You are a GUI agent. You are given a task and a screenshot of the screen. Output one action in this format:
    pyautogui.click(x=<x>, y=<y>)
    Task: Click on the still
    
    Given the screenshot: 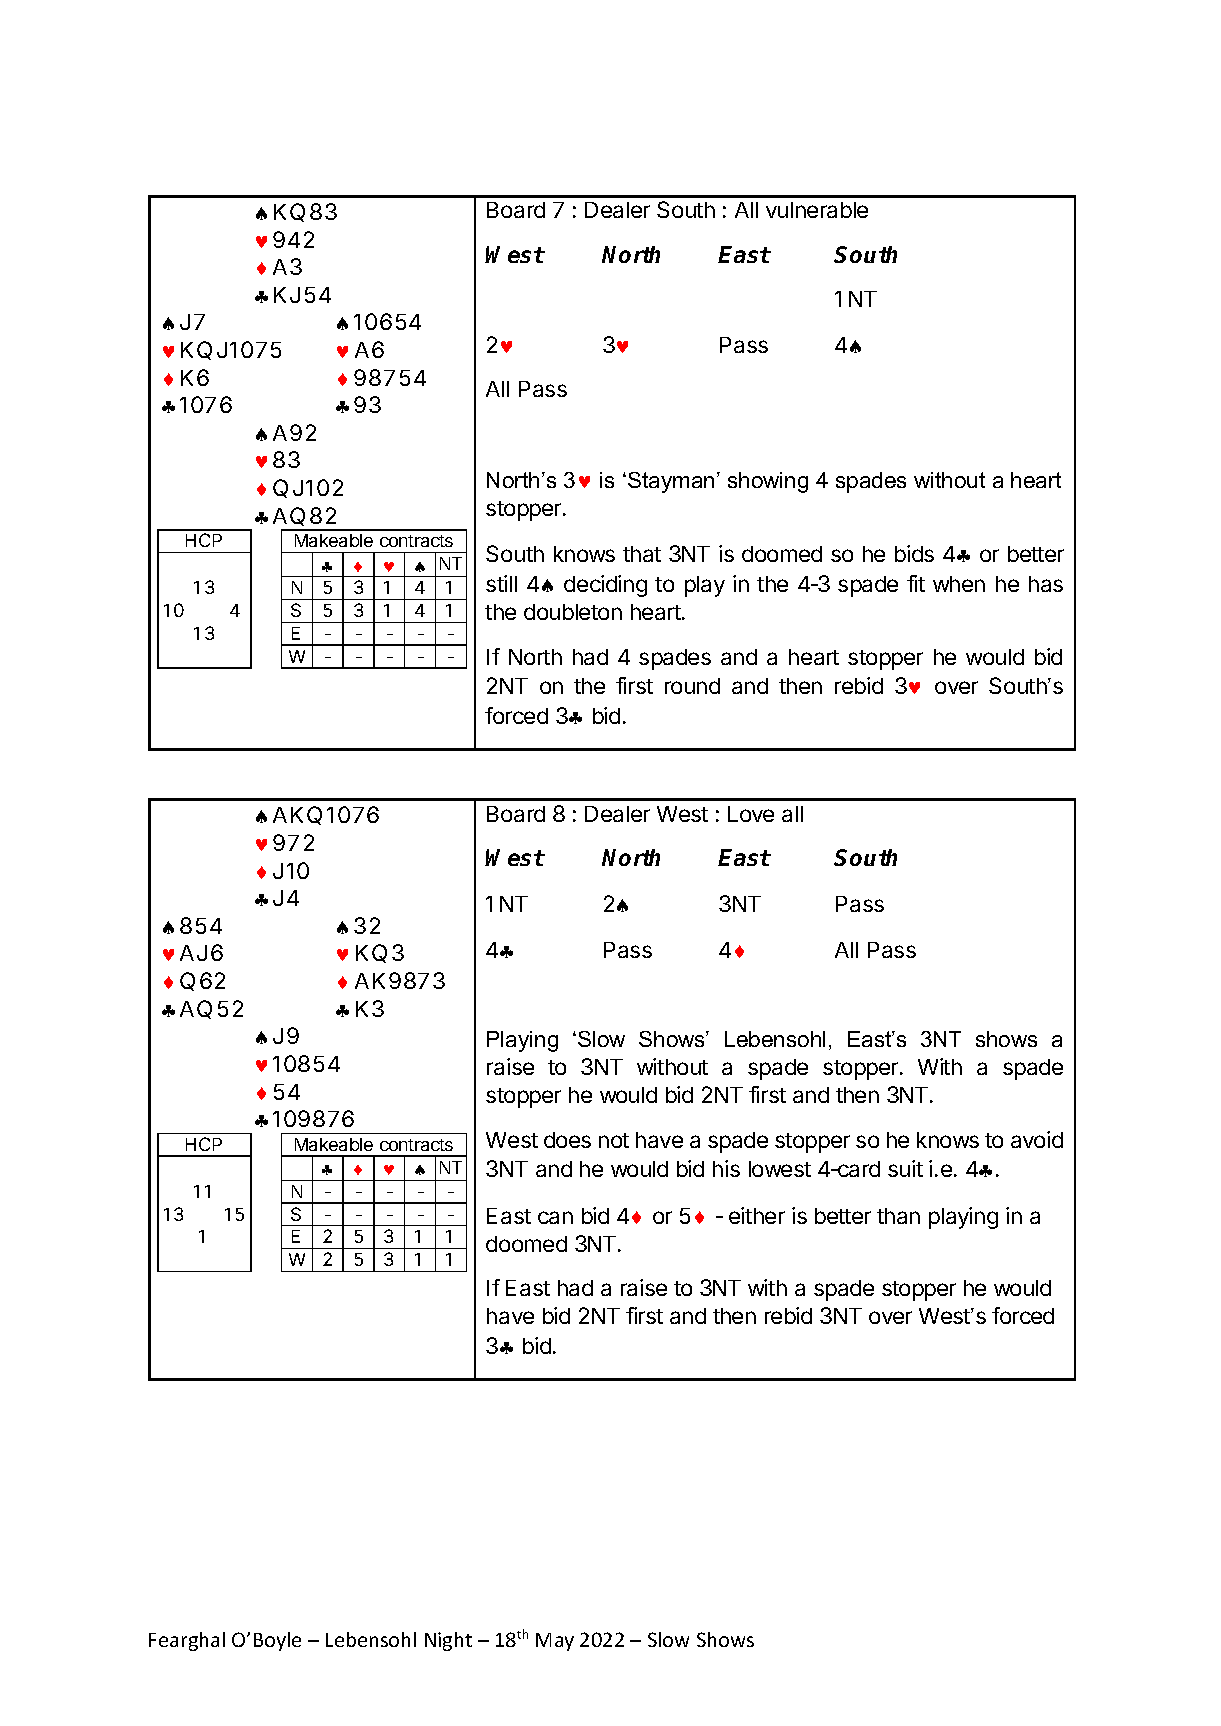 What is the action you would take?
    pyautogui.click(x=501, y=583)
